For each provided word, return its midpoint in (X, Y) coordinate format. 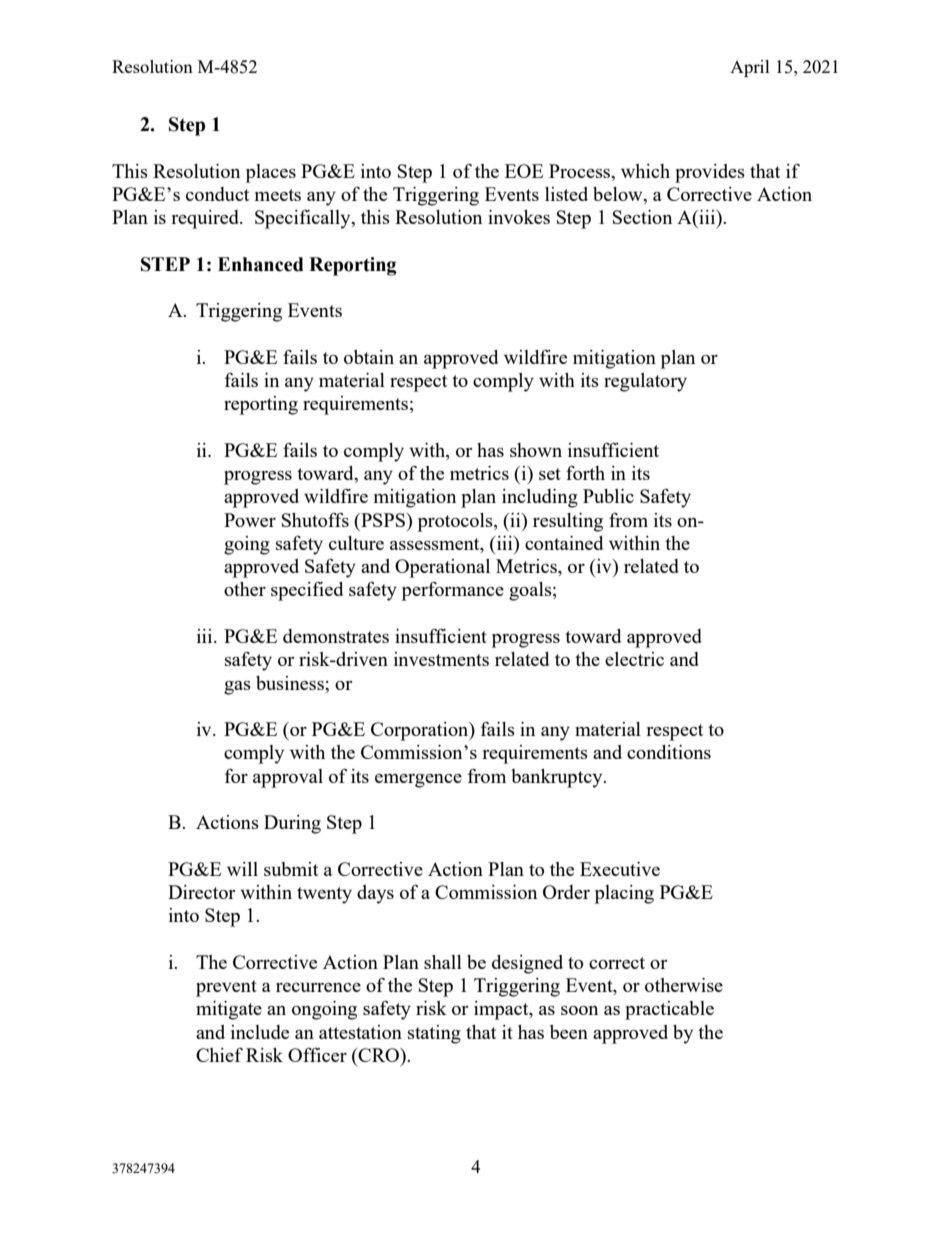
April (750, 68)
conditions (669, 752)
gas (237, 688)
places (271, 173)
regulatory (645, 382)
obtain (369, 357)
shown (536, 450)
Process (581, 171)
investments (441, 659)
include (260, 1032)
